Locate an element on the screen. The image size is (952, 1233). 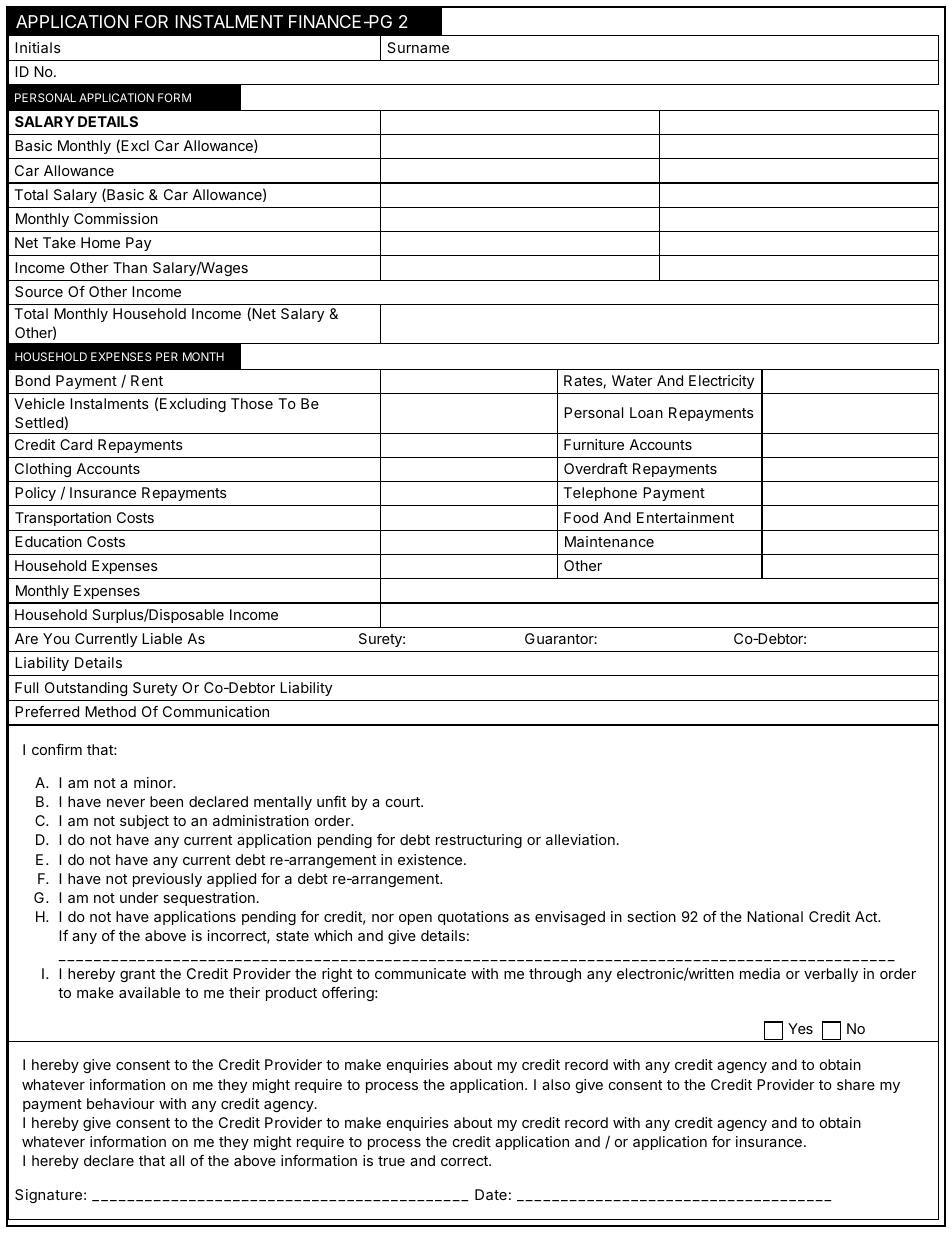
Loan is located at coordinates (646, 412).
